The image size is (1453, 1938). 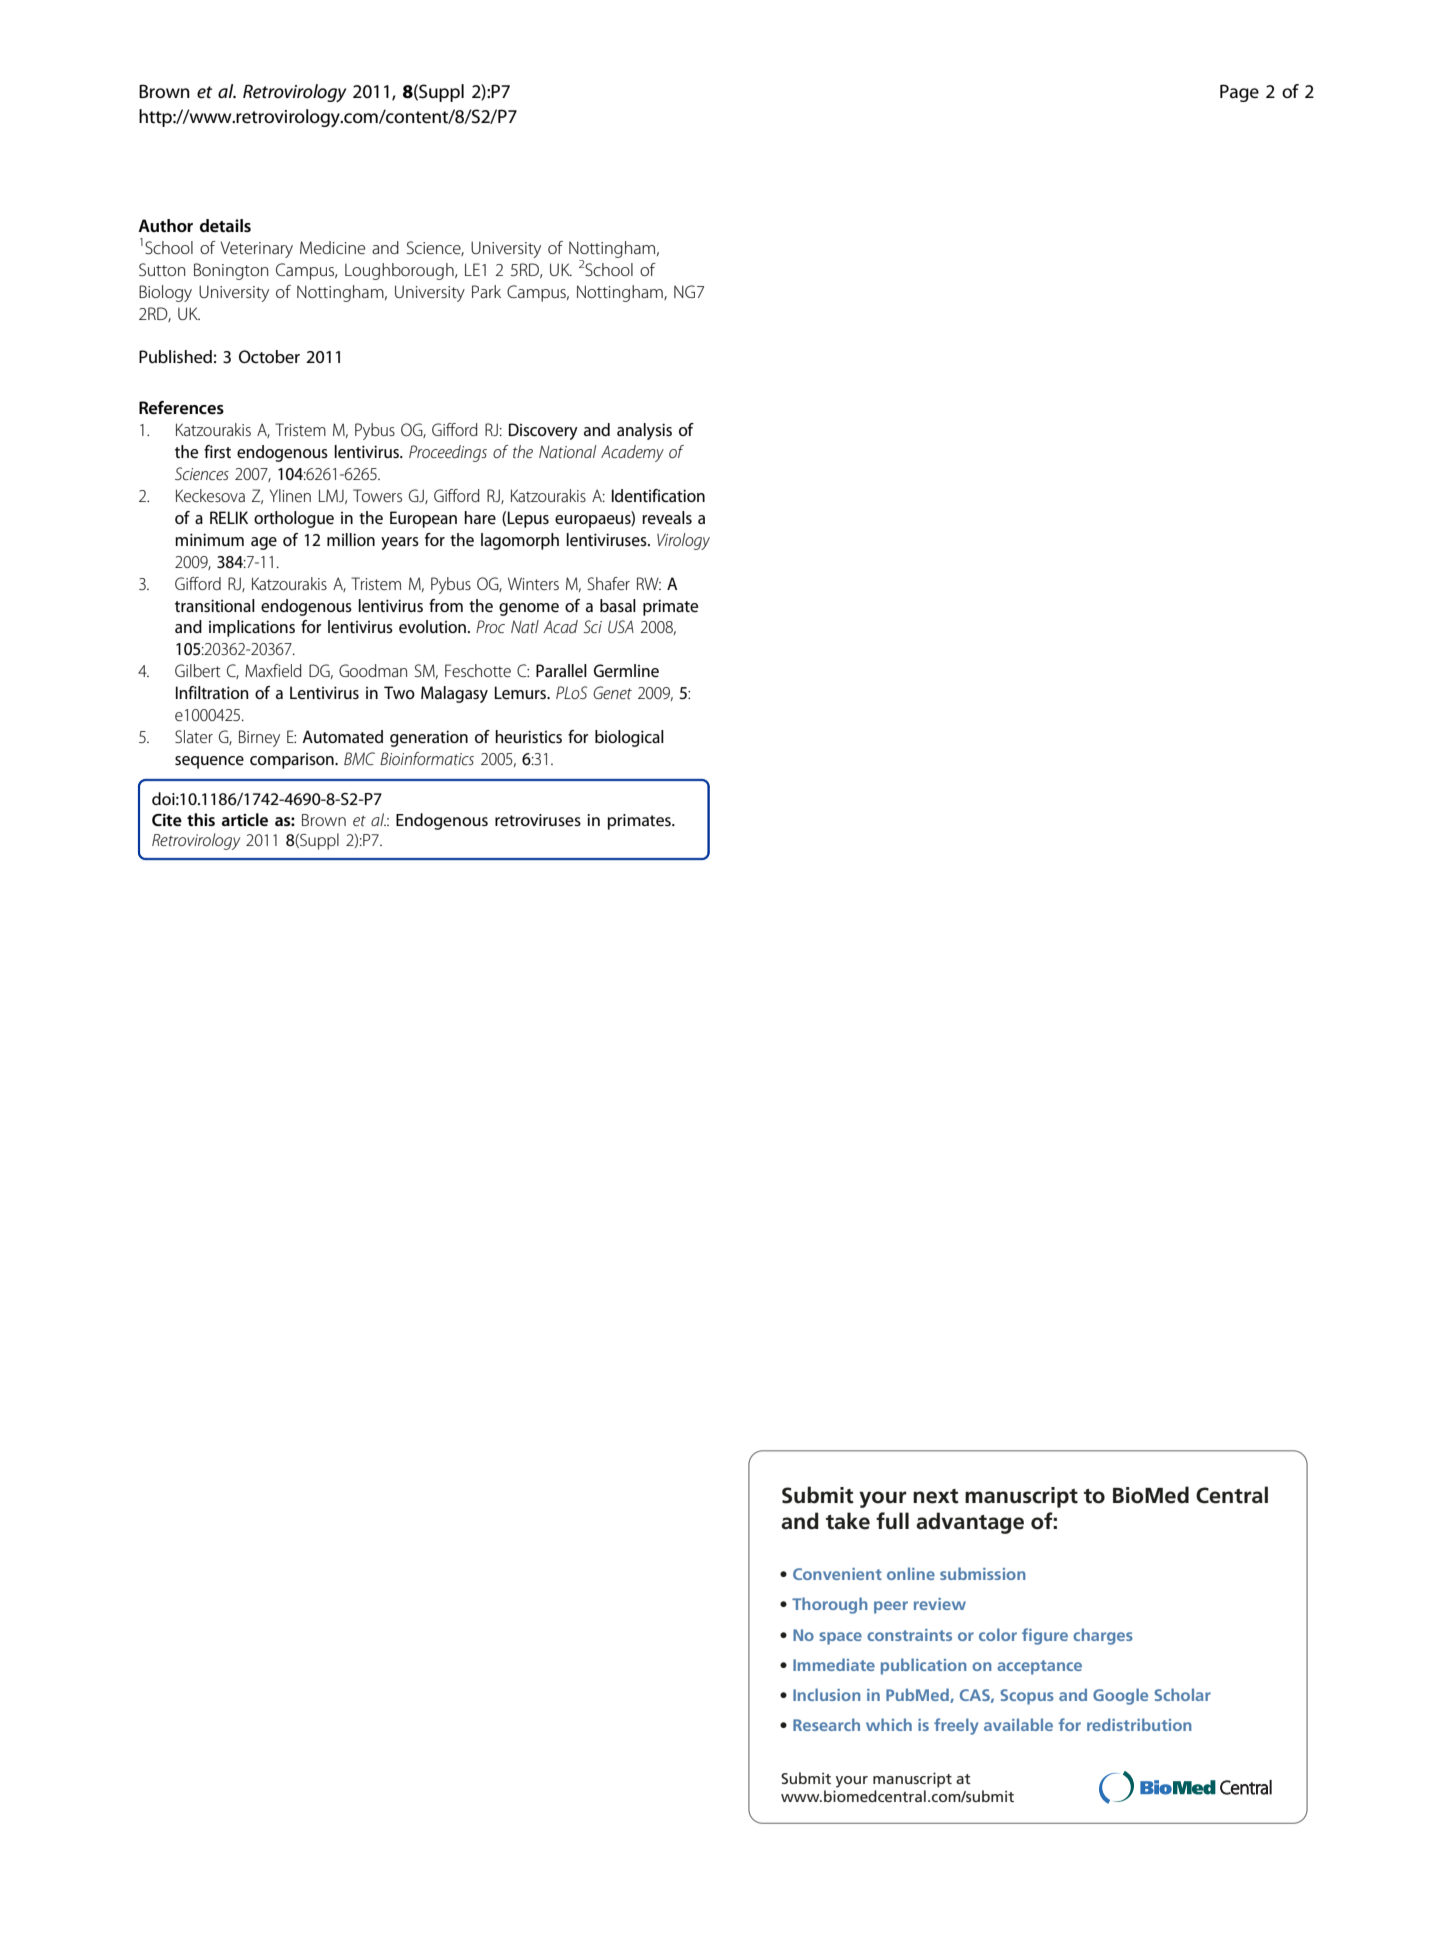 What do you see at coordinates (273, 670) in the screenshot?
I see `Maxfield` at bounding box center [273, 670].
